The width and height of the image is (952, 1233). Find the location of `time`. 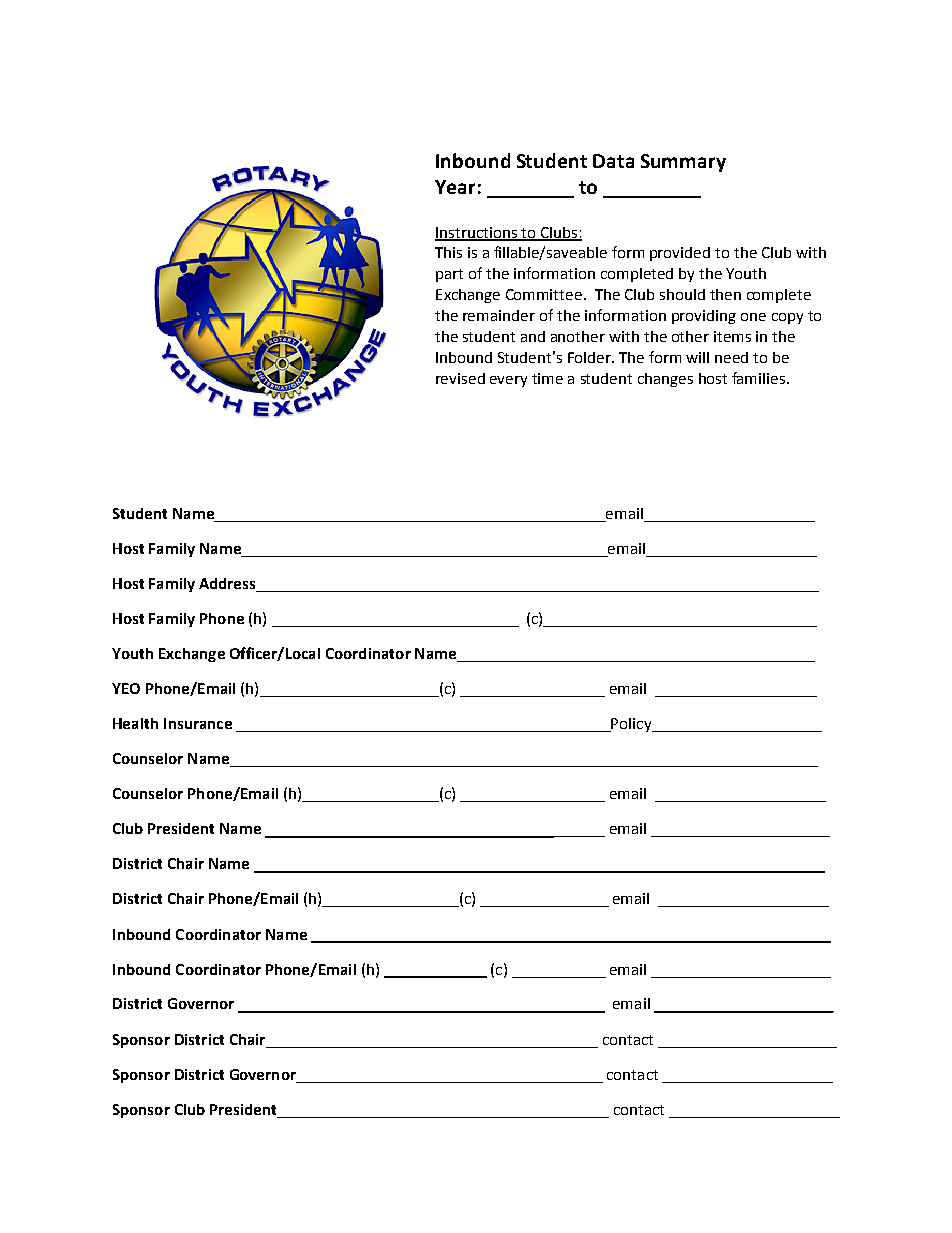

time is located at coordinates (547, 378).
